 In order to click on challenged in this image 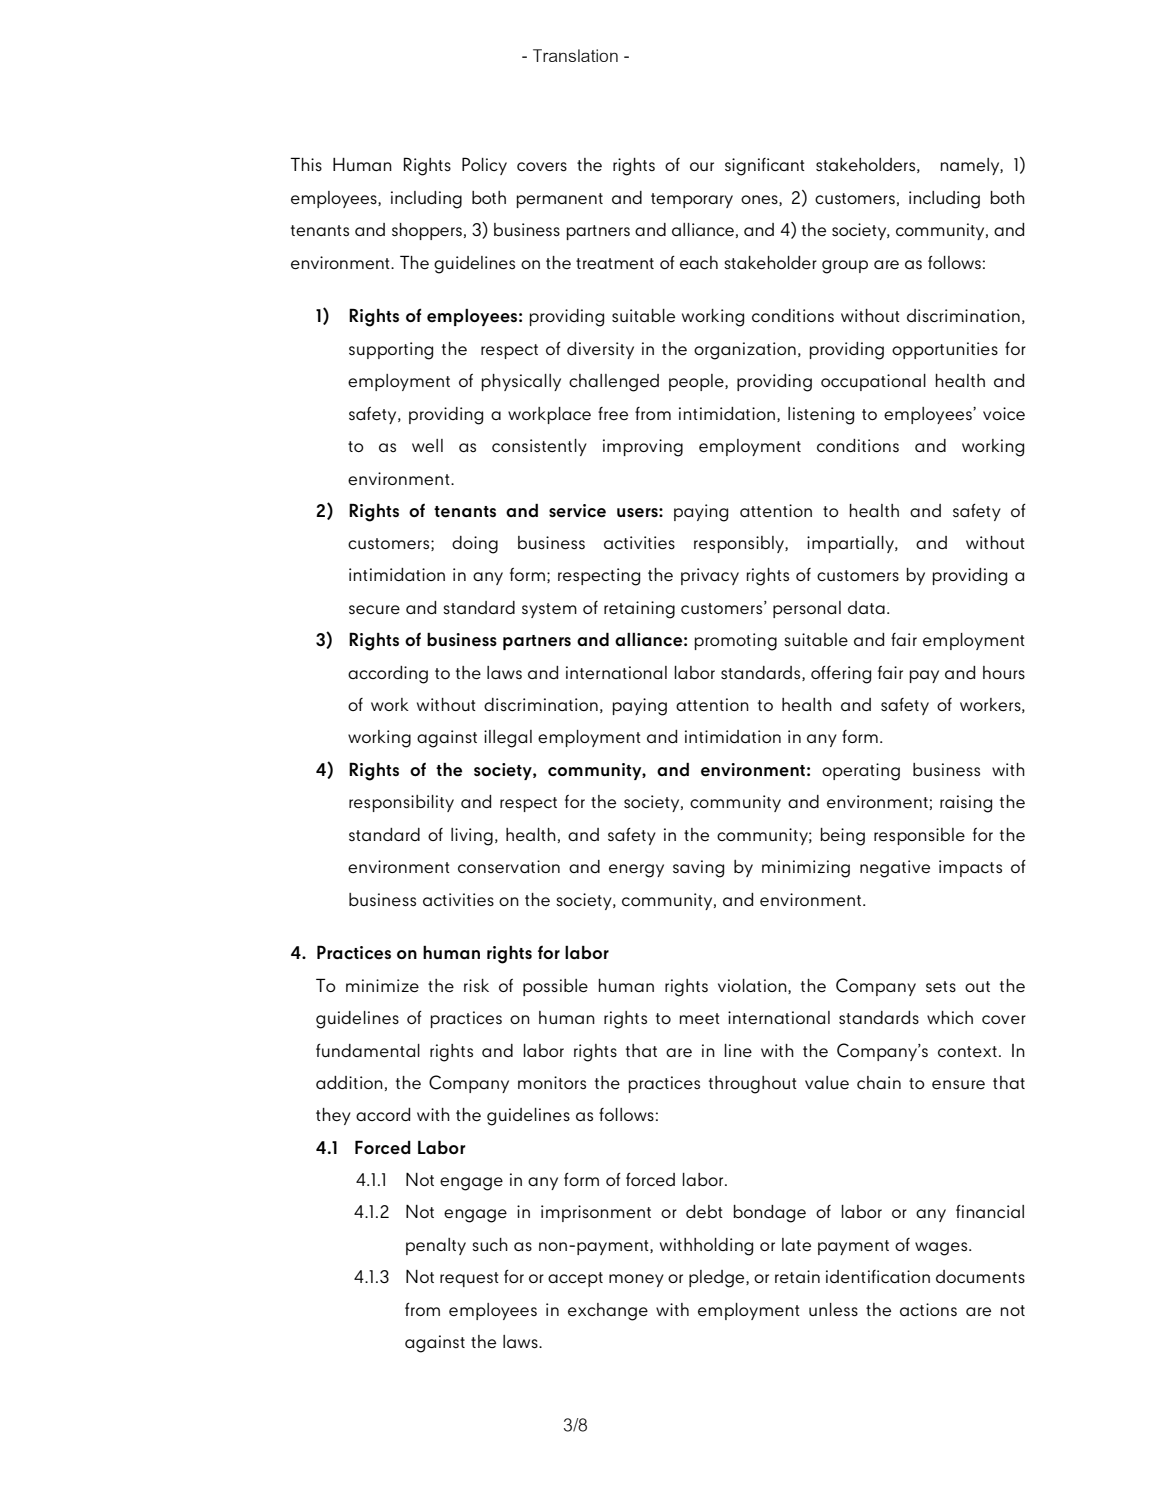, I will do `click(614, 383)`.
